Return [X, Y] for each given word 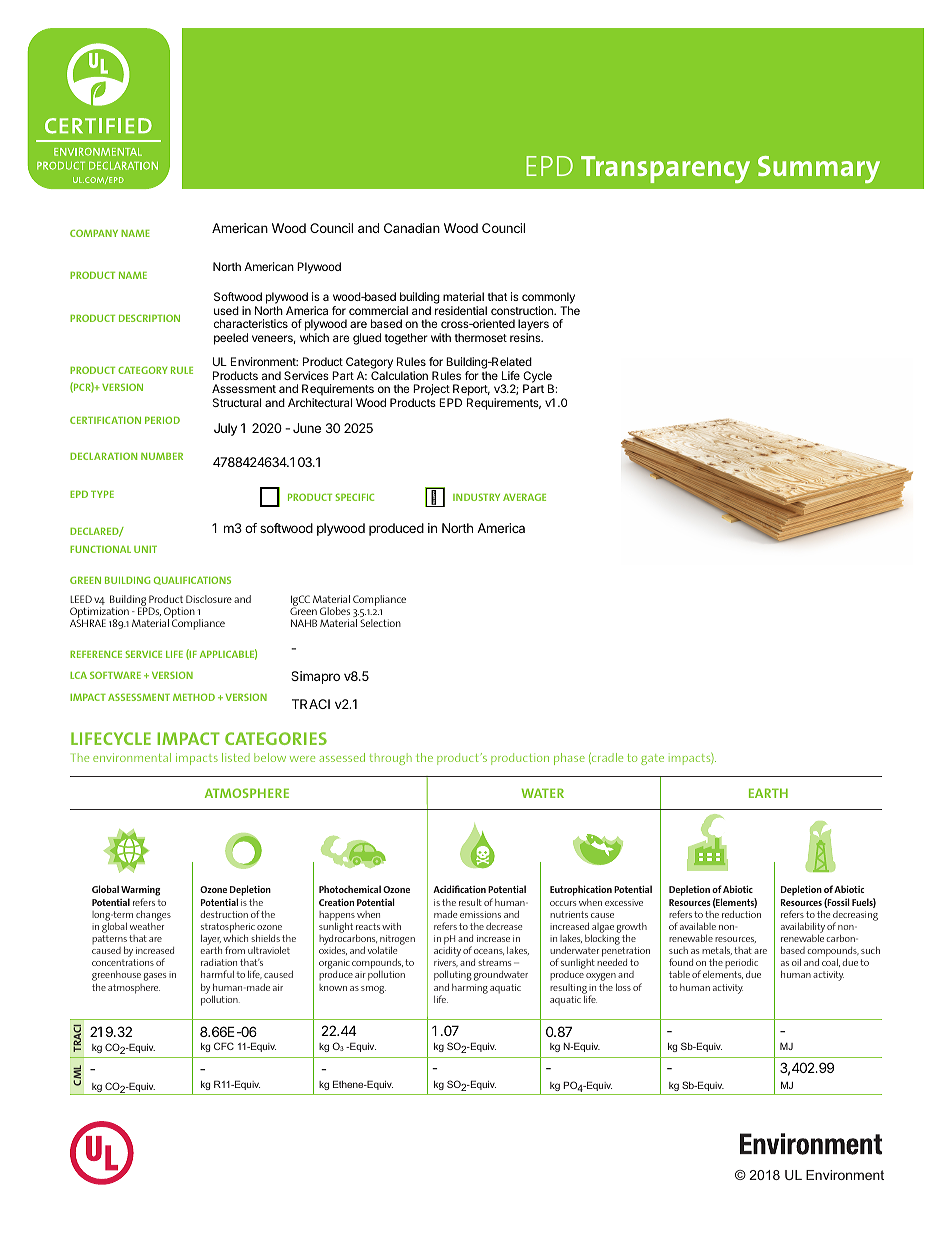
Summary [819, 169]
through [390, 759]
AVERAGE [524, 497]
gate [652, 759]
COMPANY [94, 233]
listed [236, 757]
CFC [224, 1046]
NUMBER [162, 456]
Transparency [665, 169]
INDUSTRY [476, 497]
